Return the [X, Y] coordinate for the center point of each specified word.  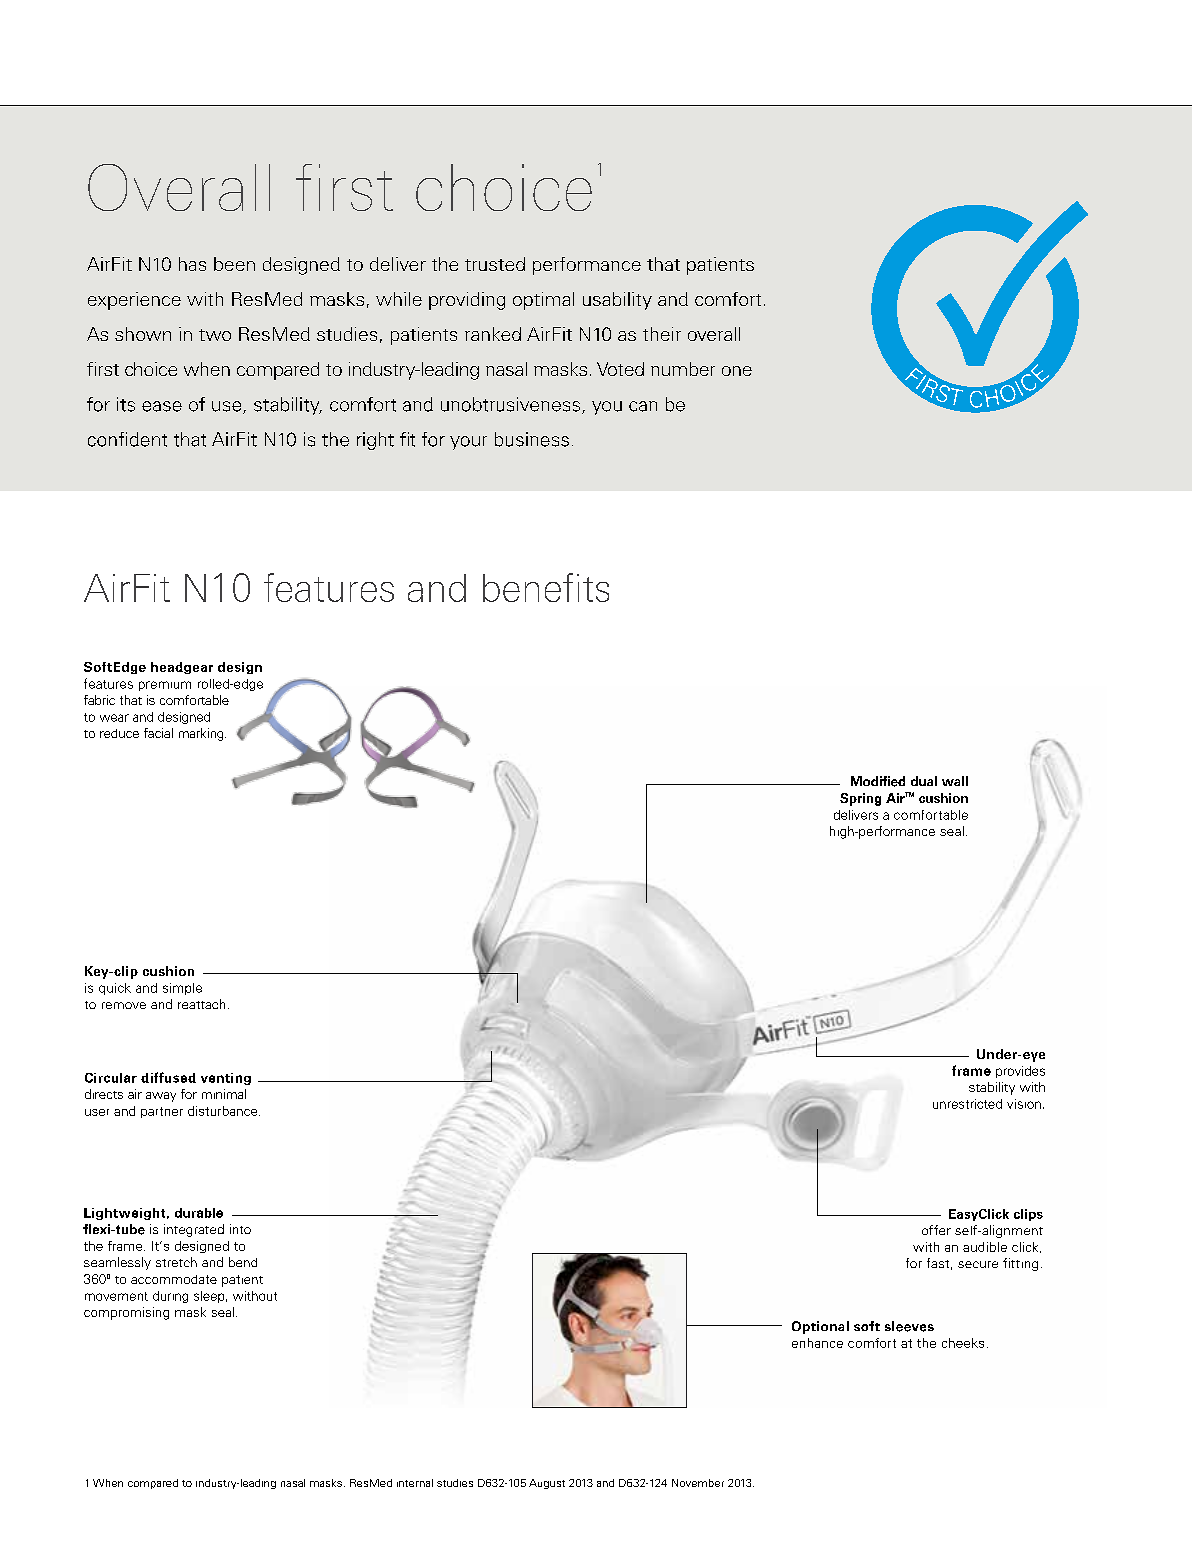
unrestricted [967, 1104]
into [240, 1229]
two [215, 335]
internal [415, 1483]
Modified [878, 781]
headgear [182, 668]
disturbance [224, 1111]
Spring [860, 799]
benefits [546, 587]
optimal [543, 301]
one [737, 371]
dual [924, 781]
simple [182, 989]
